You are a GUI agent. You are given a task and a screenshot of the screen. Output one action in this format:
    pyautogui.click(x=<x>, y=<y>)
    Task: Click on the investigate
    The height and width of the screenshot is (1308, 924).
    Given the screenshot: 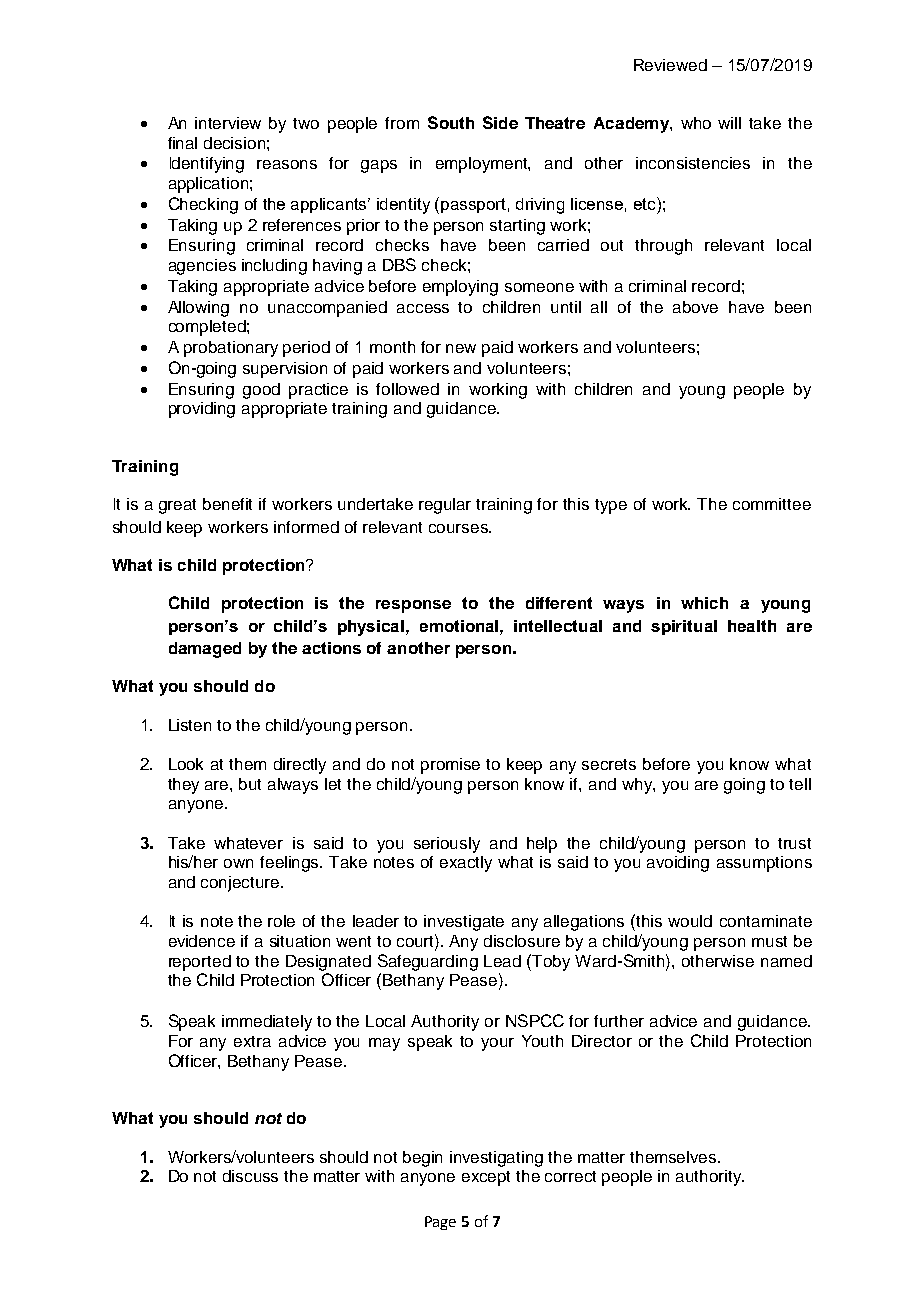 What is the action you would take?
    pyautogui.click(x=464, y=923)
